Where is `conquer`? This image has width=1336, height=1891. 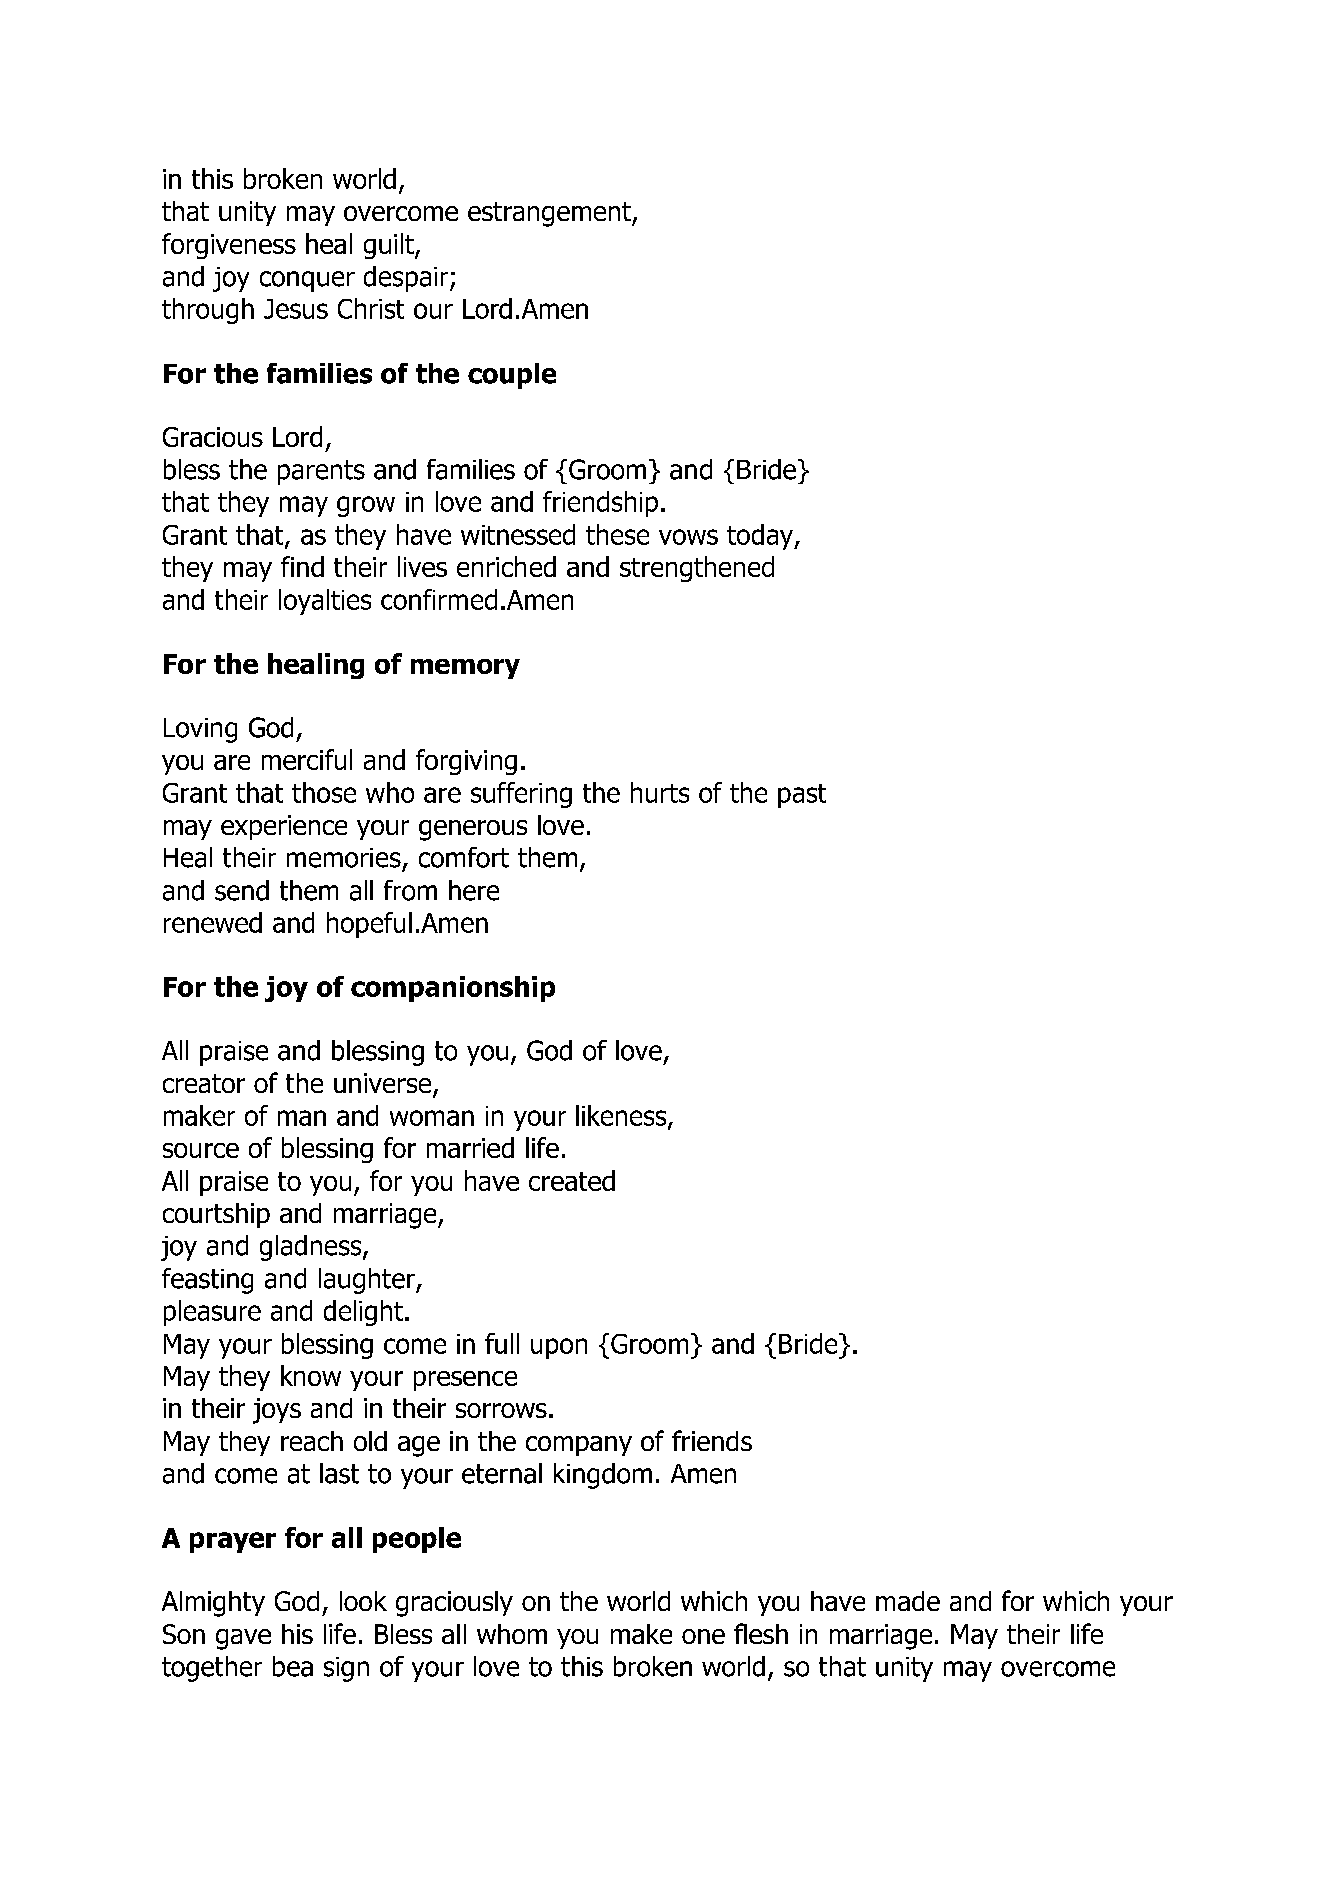
conquer is located at coordinates (307, 281).
